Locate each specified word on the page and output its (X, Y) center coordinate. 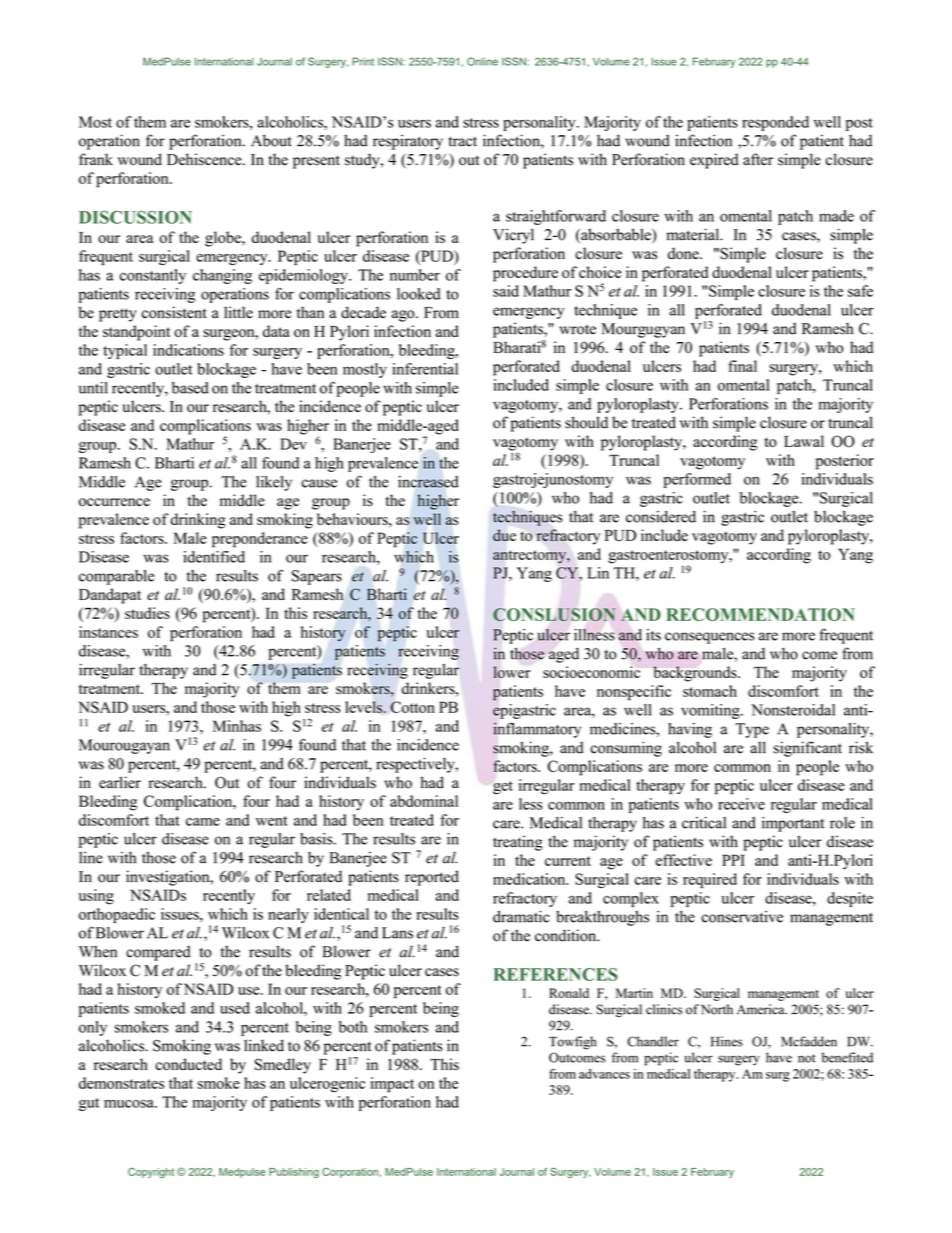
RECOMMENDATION (760, 614)
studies (147, 613)
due (504, 535)
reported (432, 878)
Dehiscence (205, 159)
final (742, 366)
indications (188, 350)
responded (775, 123)
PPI (733, 860)
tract (463, 141)
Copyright (151, 1173)
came (203, 822)
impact (392, 1084)
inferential (425, 369)
